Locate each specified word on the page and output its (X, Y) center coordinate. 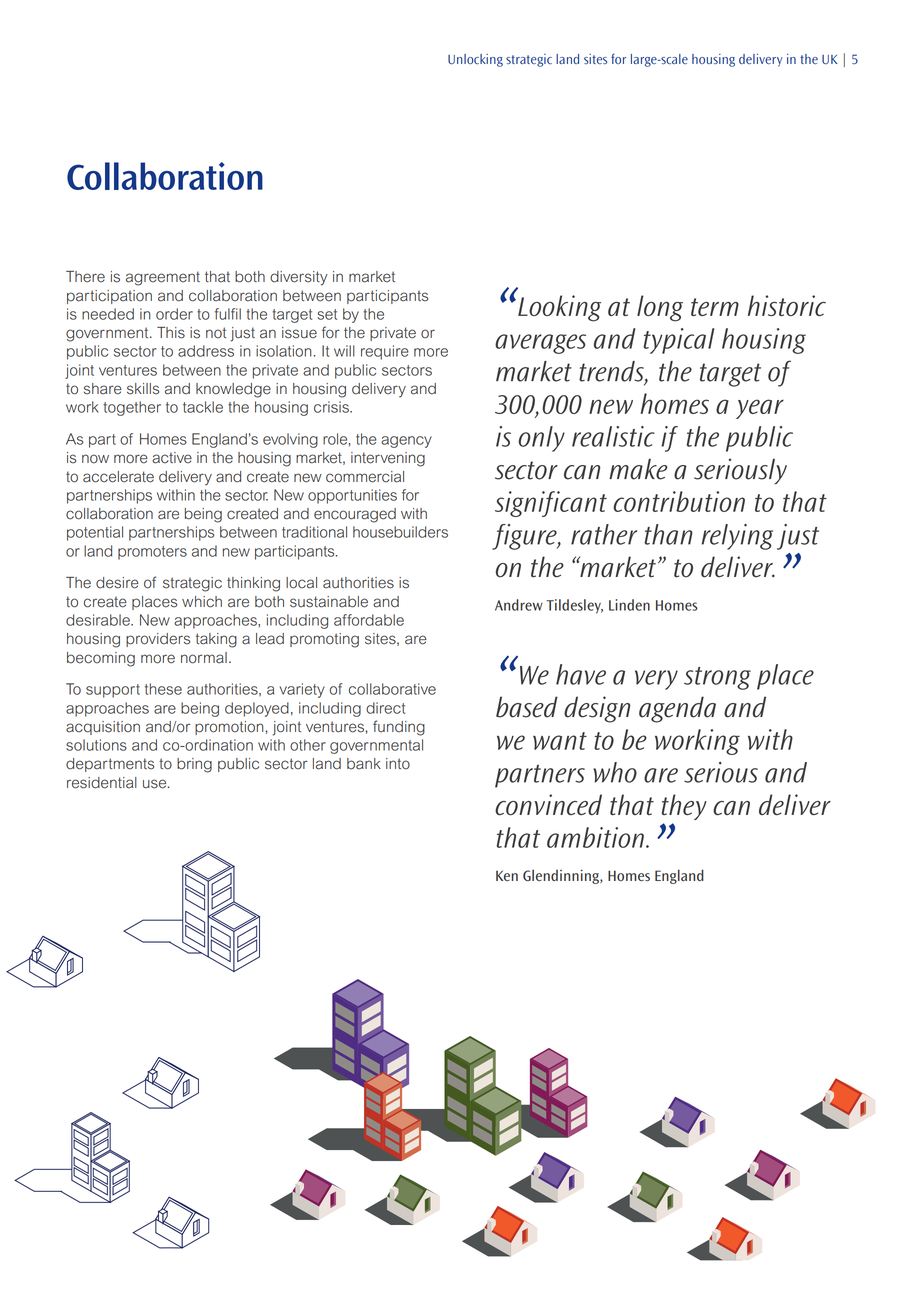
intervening (388, 459)
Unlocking (475, 60)
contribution (679, 501)
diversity (299, 278)
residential (102, 783)
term (715, 307)
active (172, 458)
